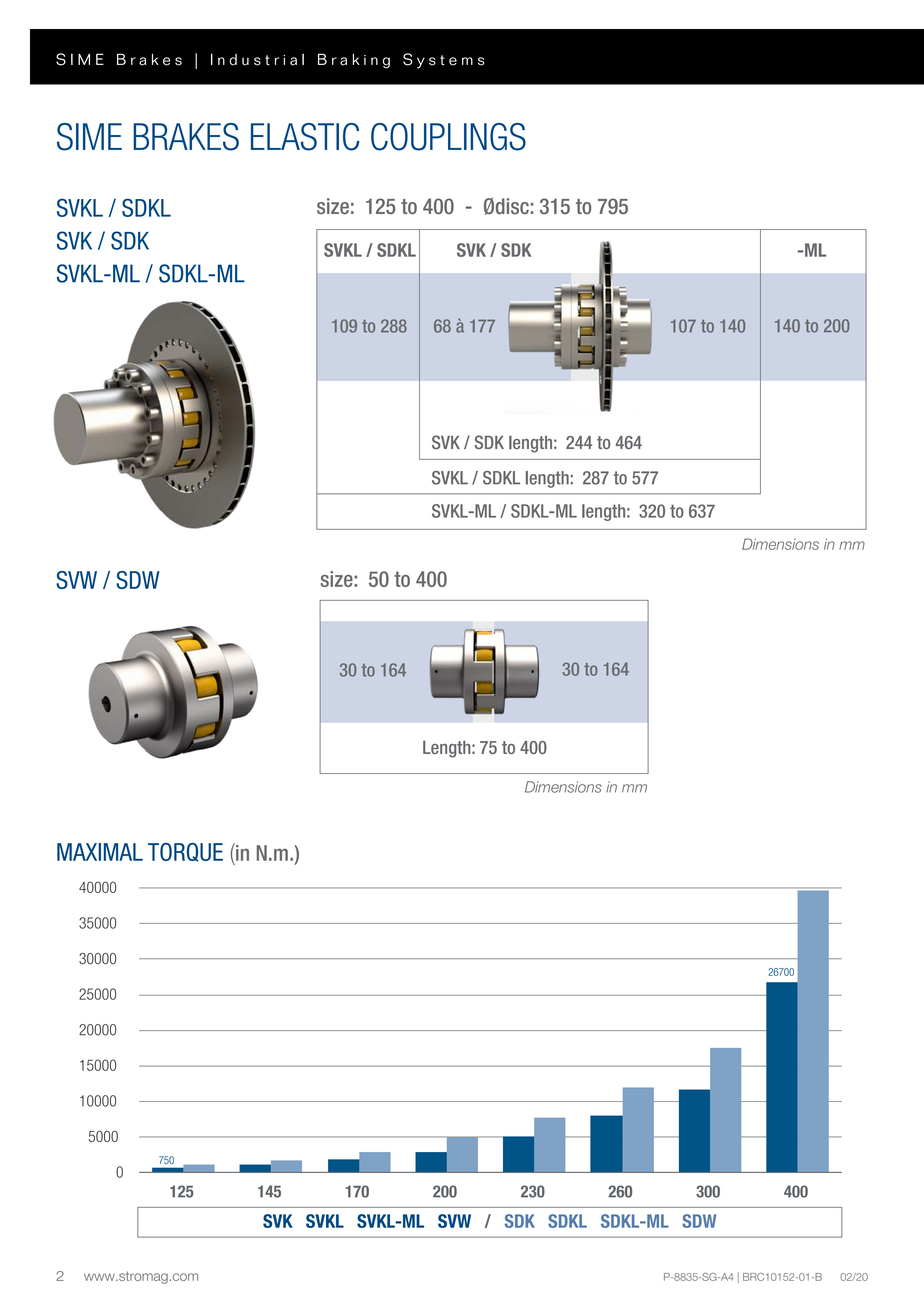 The width and height of the document is (924, 1308). Describe the element at coordinates (305, 137) in the document. I see `ELASTIC` at that location.
